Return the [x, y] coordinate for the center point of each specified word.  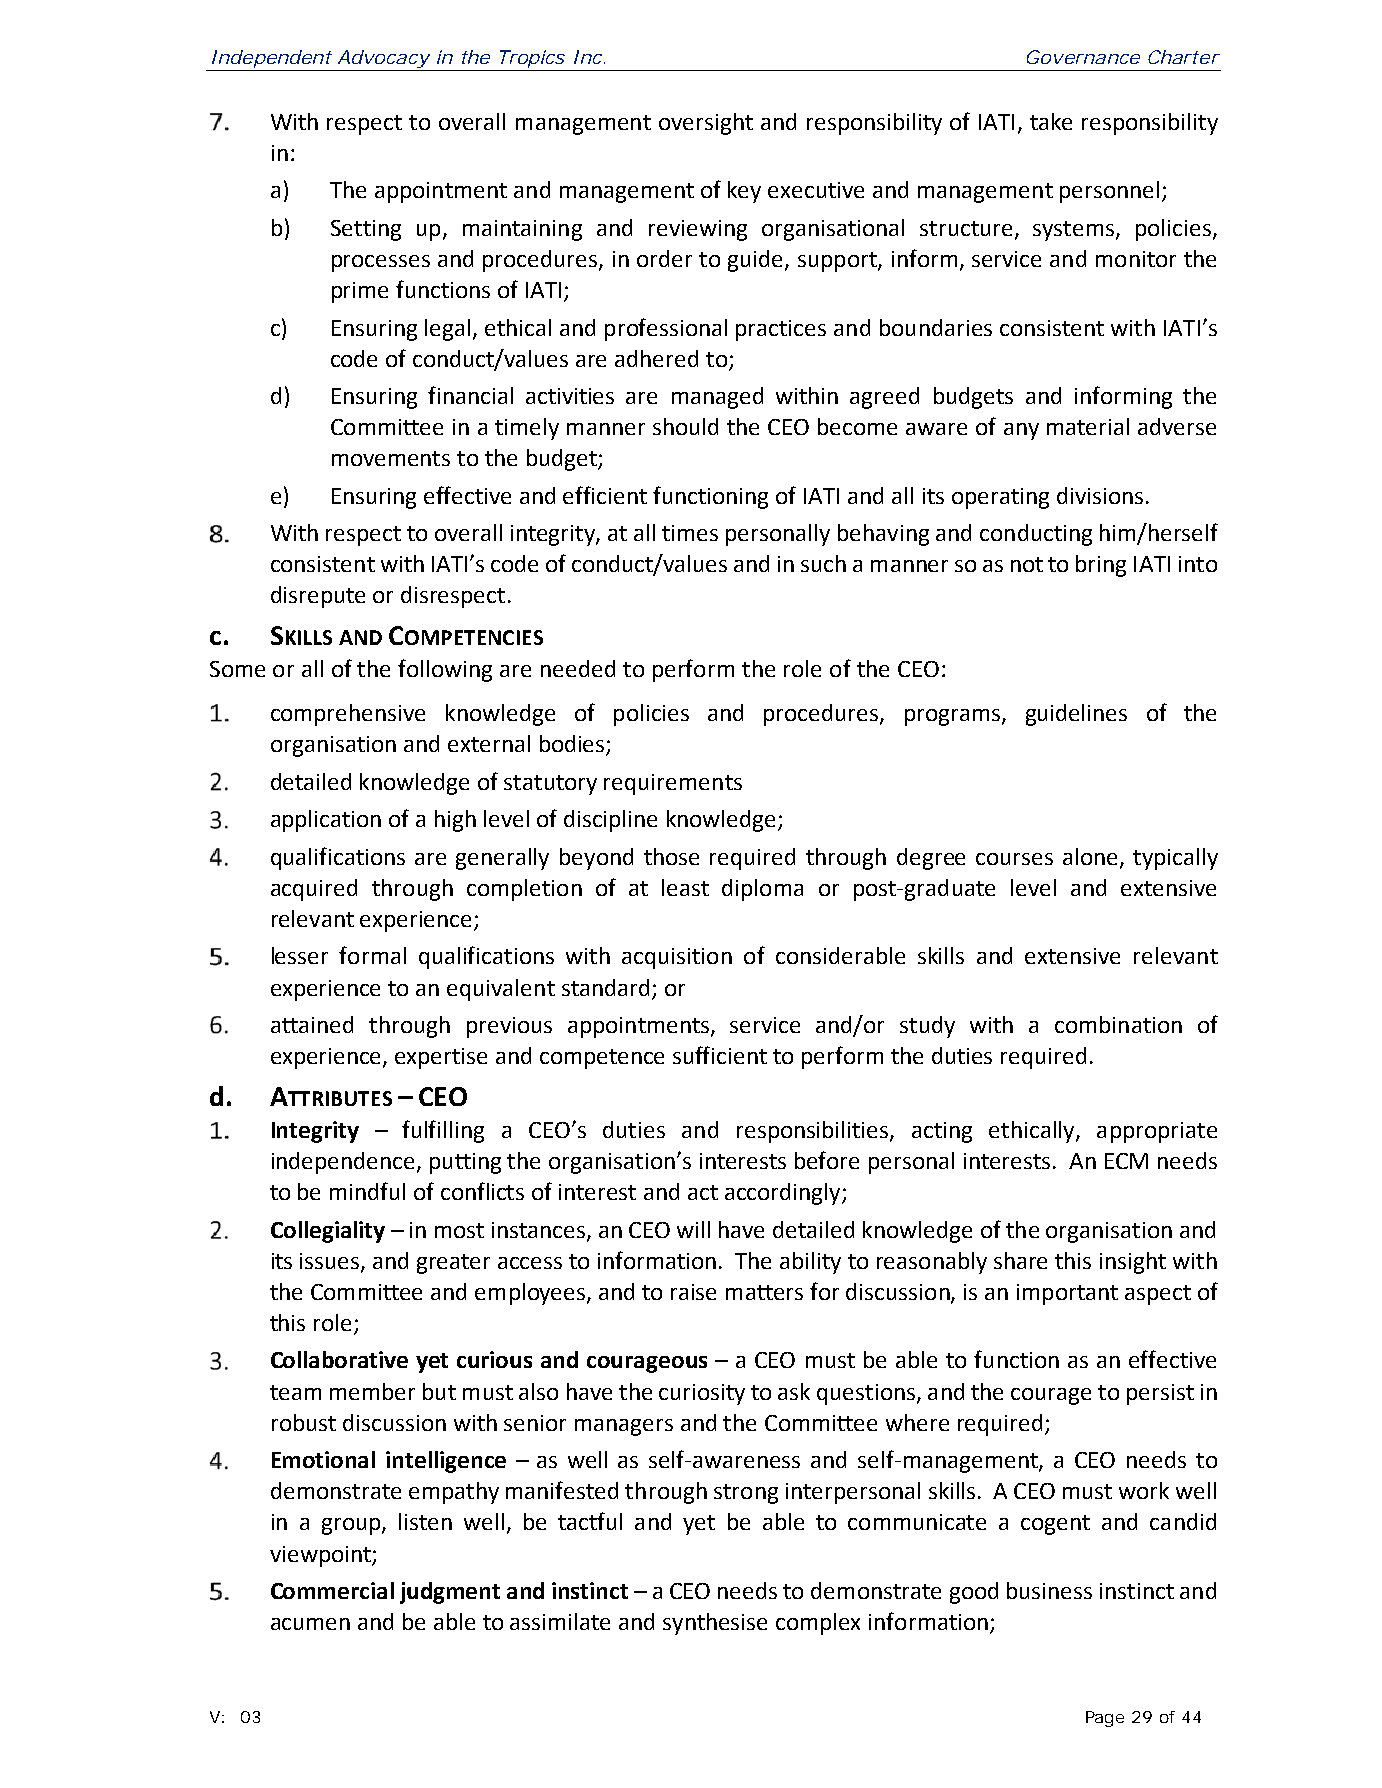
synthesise [715, 1624]
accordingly [784, 1194]
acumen [310, 1624]
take [1051, 121]
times [690, 533]
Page [1105, 1719]
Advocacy [383, 60]
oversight [706, 124]
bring [1101, 566]
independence [343, 1163]
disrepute [318, 597]
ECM [1126, 1161]
